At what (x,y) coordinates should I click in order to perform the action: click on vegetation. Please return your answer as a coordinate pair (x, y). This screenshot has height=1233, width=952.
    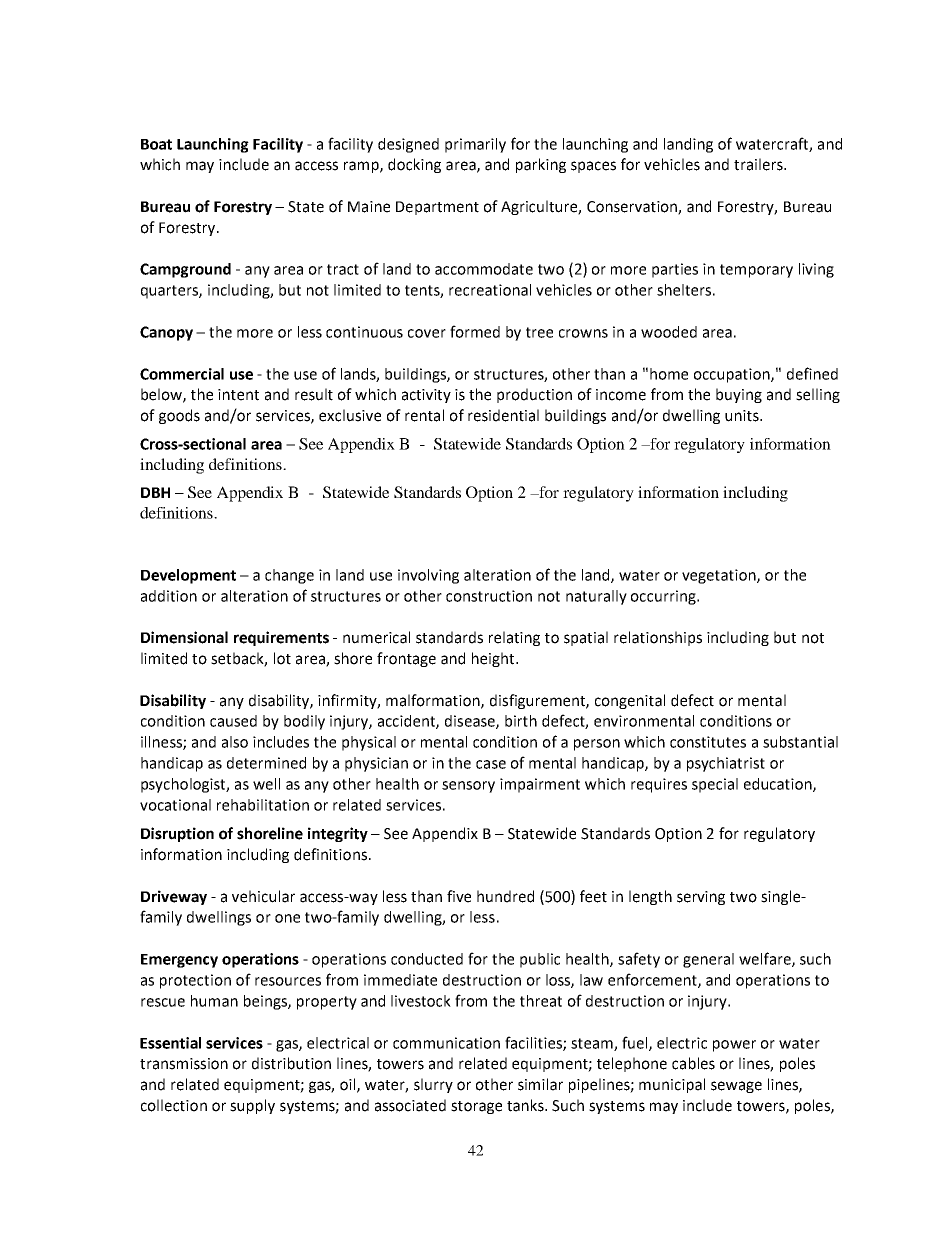
    Looking at the image, I should click on (720, 576).
